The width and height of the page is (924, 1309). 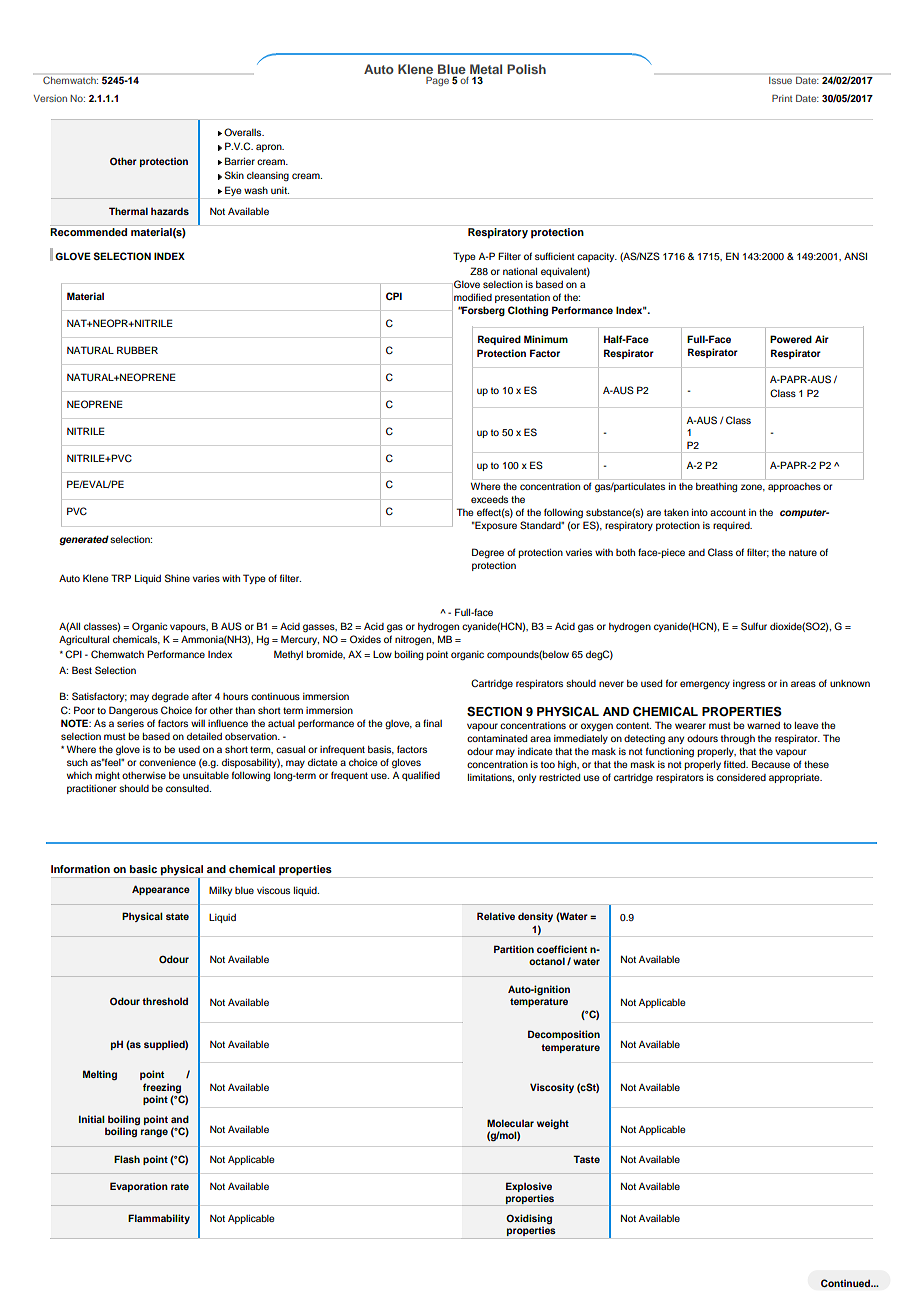 I want to click on Print, so click(x=782, y=98).
